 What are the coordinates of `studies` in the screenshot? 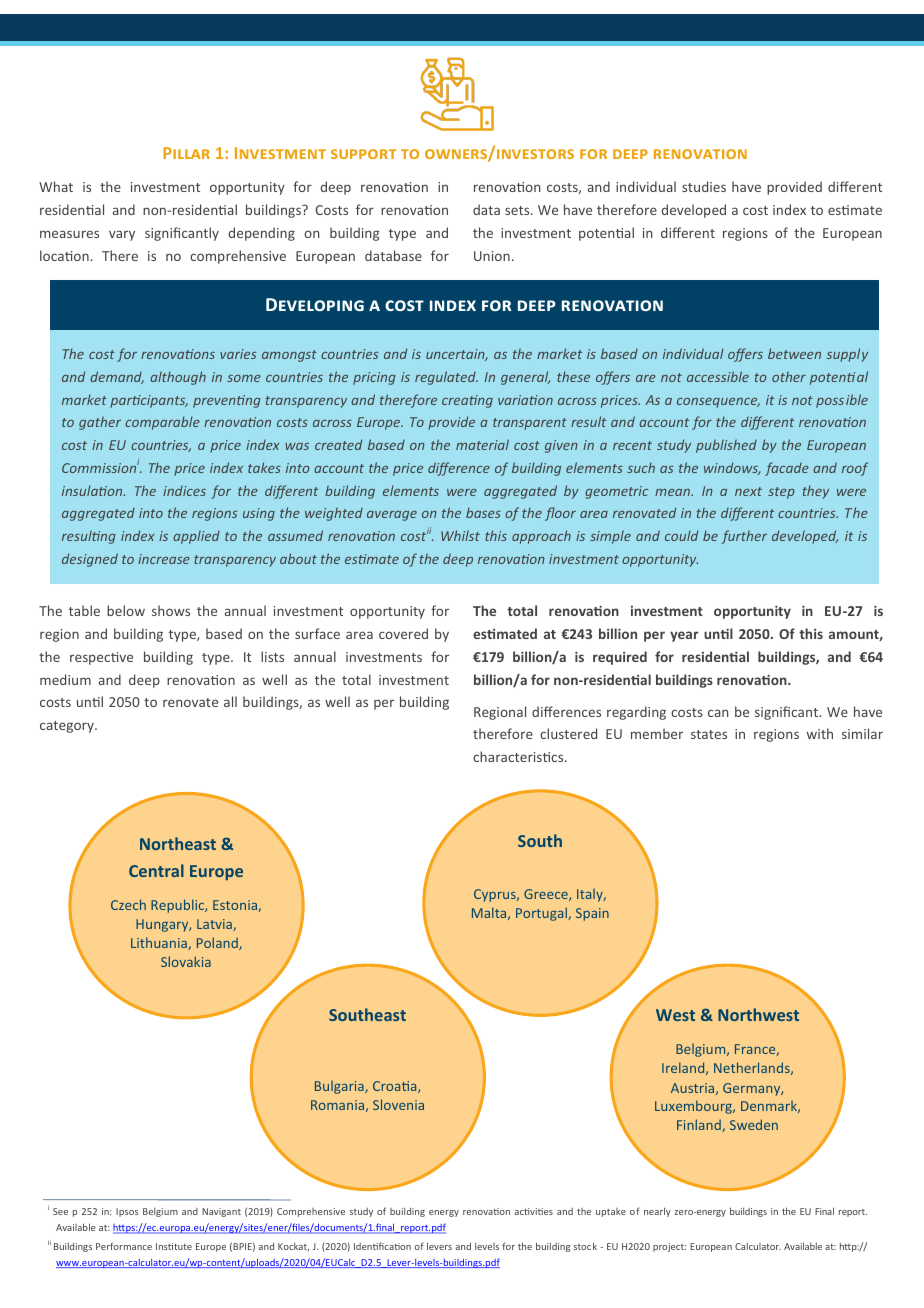 It's located at (704, 186).
